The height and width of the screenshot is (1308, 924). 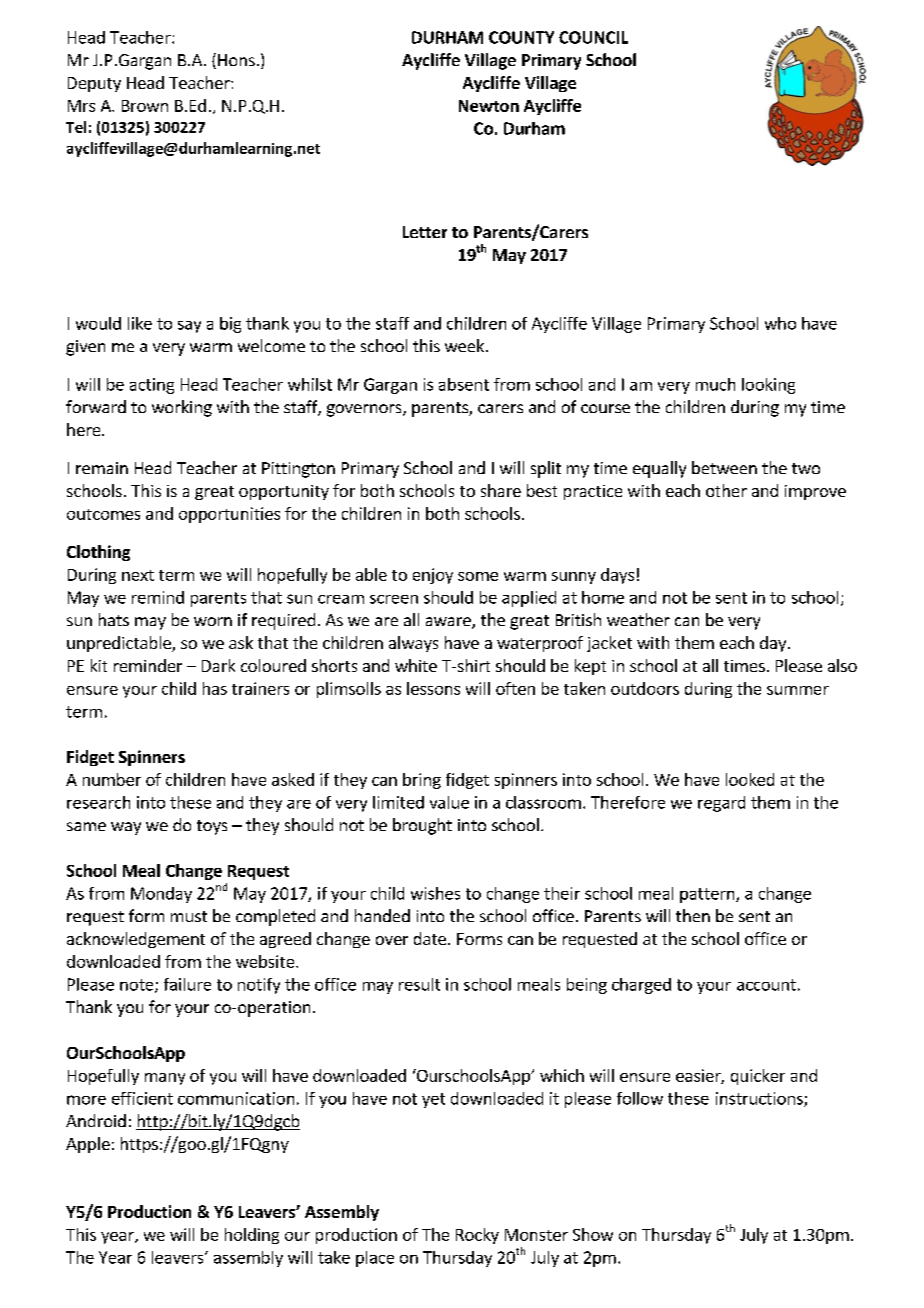 What do you see at coordinates (182, 408) in the screenshot?
I see `working` at bounding box center [182, 408].
